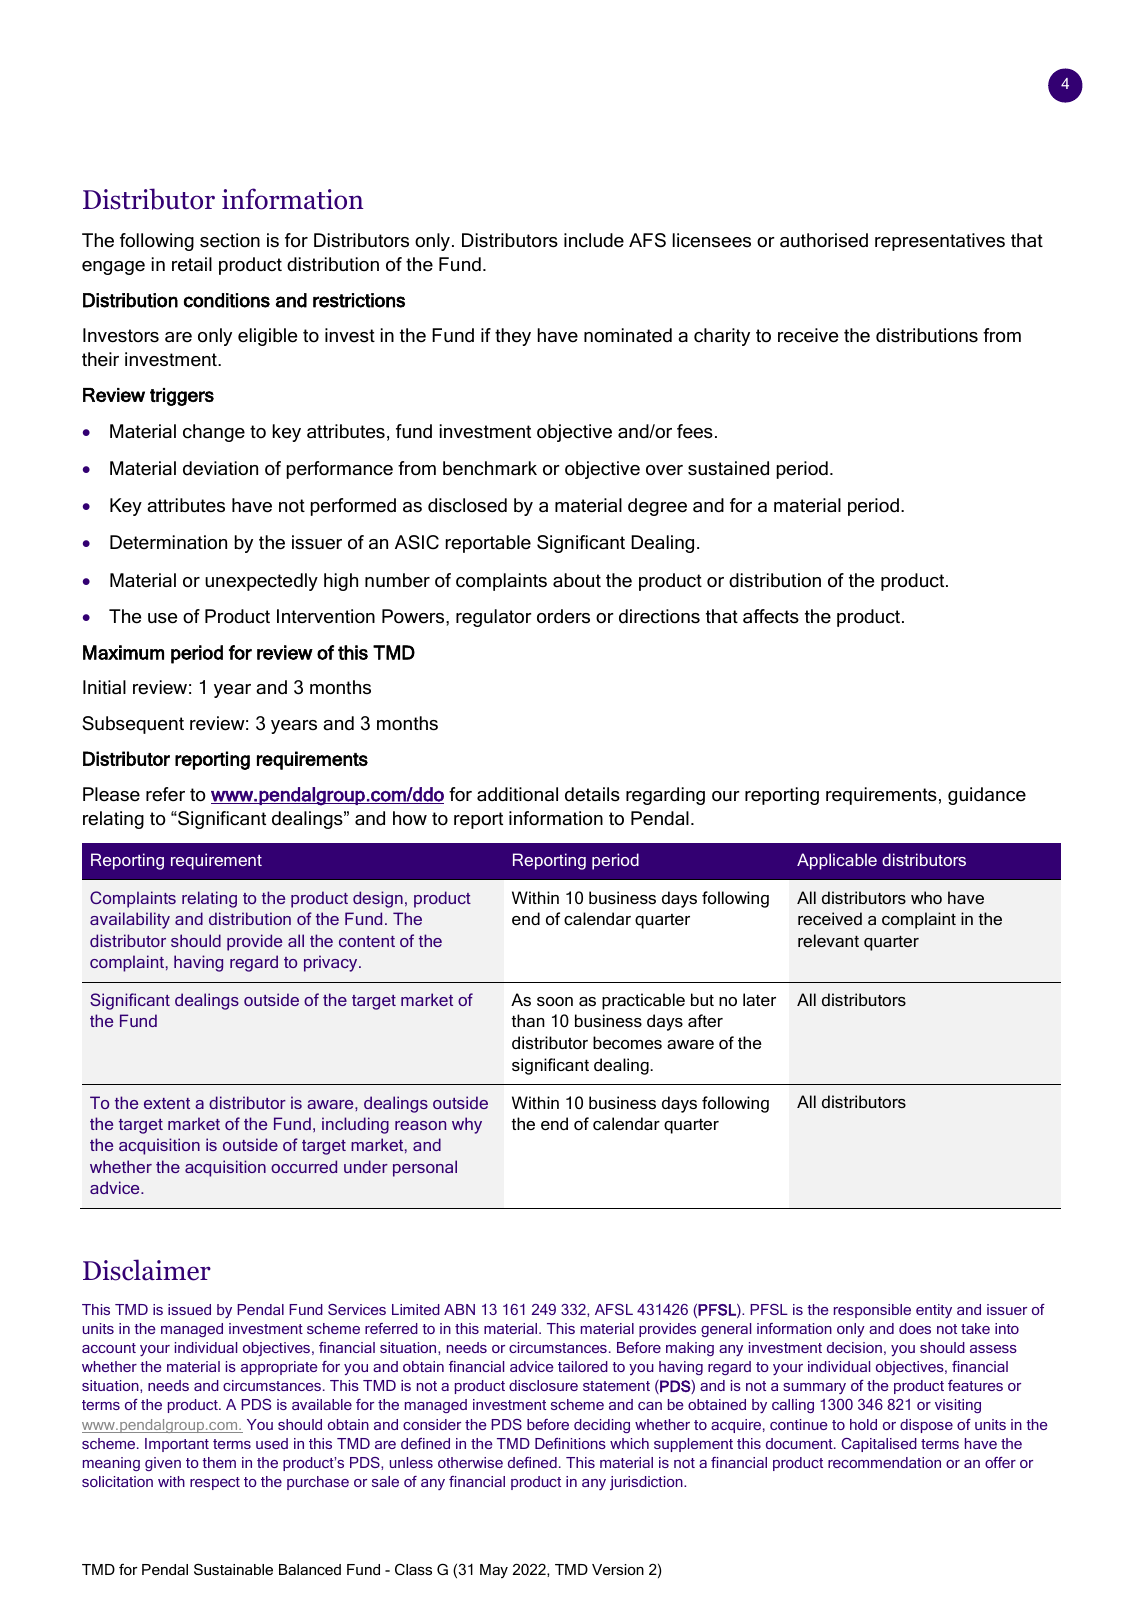 This screenshot has height=1617, width=1143. Describe the element at coordinates (192, 264) in the screenshot. I see `retail` at that location.
